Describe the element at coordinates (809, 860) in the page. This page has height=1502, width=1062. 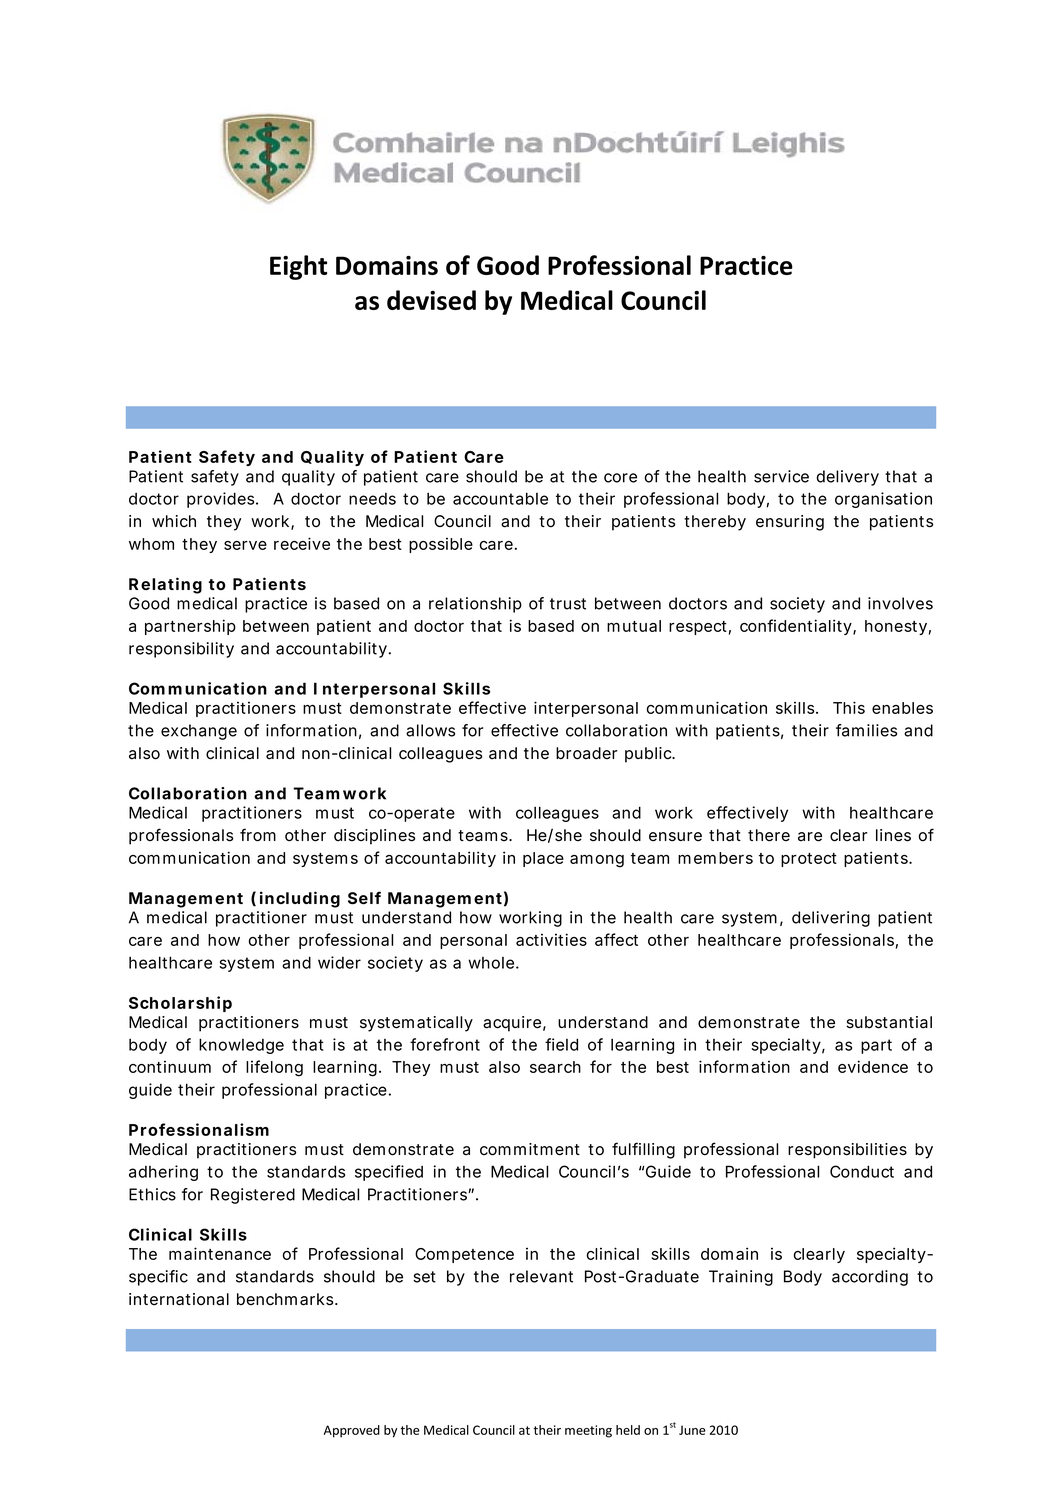
I see `protect` at that location.
